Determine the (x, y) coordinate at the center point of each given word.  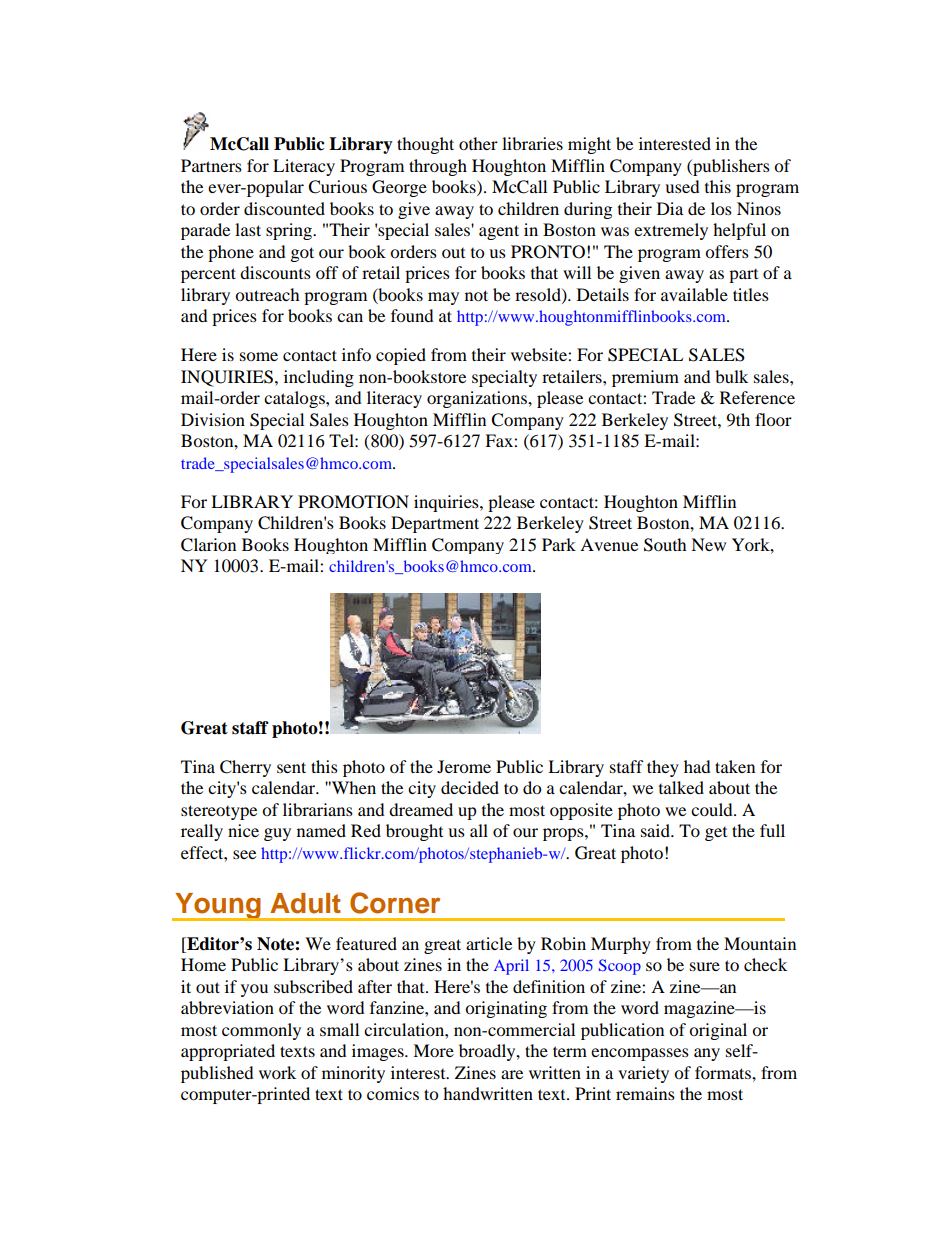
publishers (730, 167)
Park (559, 544)
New (708, 544)
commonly (261, 1031)
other (478, 143)
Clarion (208, 545)
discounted (284, 208)
